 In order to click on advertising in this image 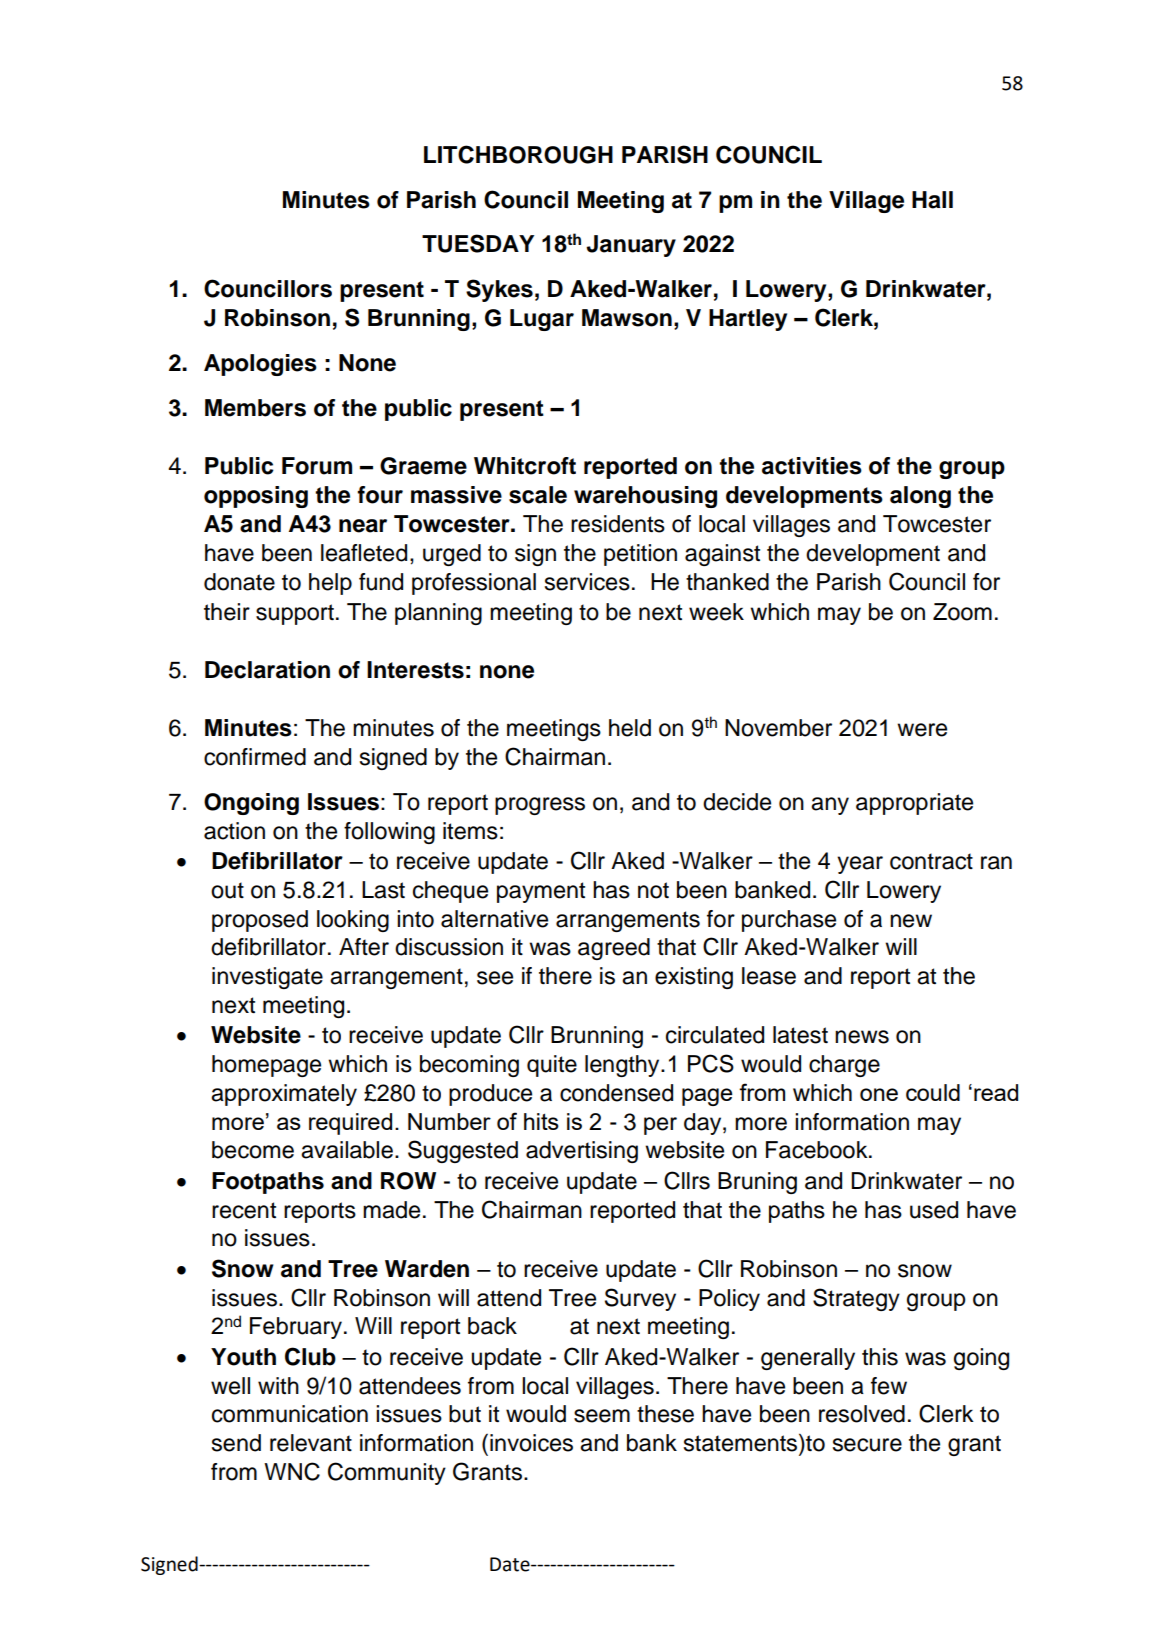, I will do `click(582, 1152)`.
